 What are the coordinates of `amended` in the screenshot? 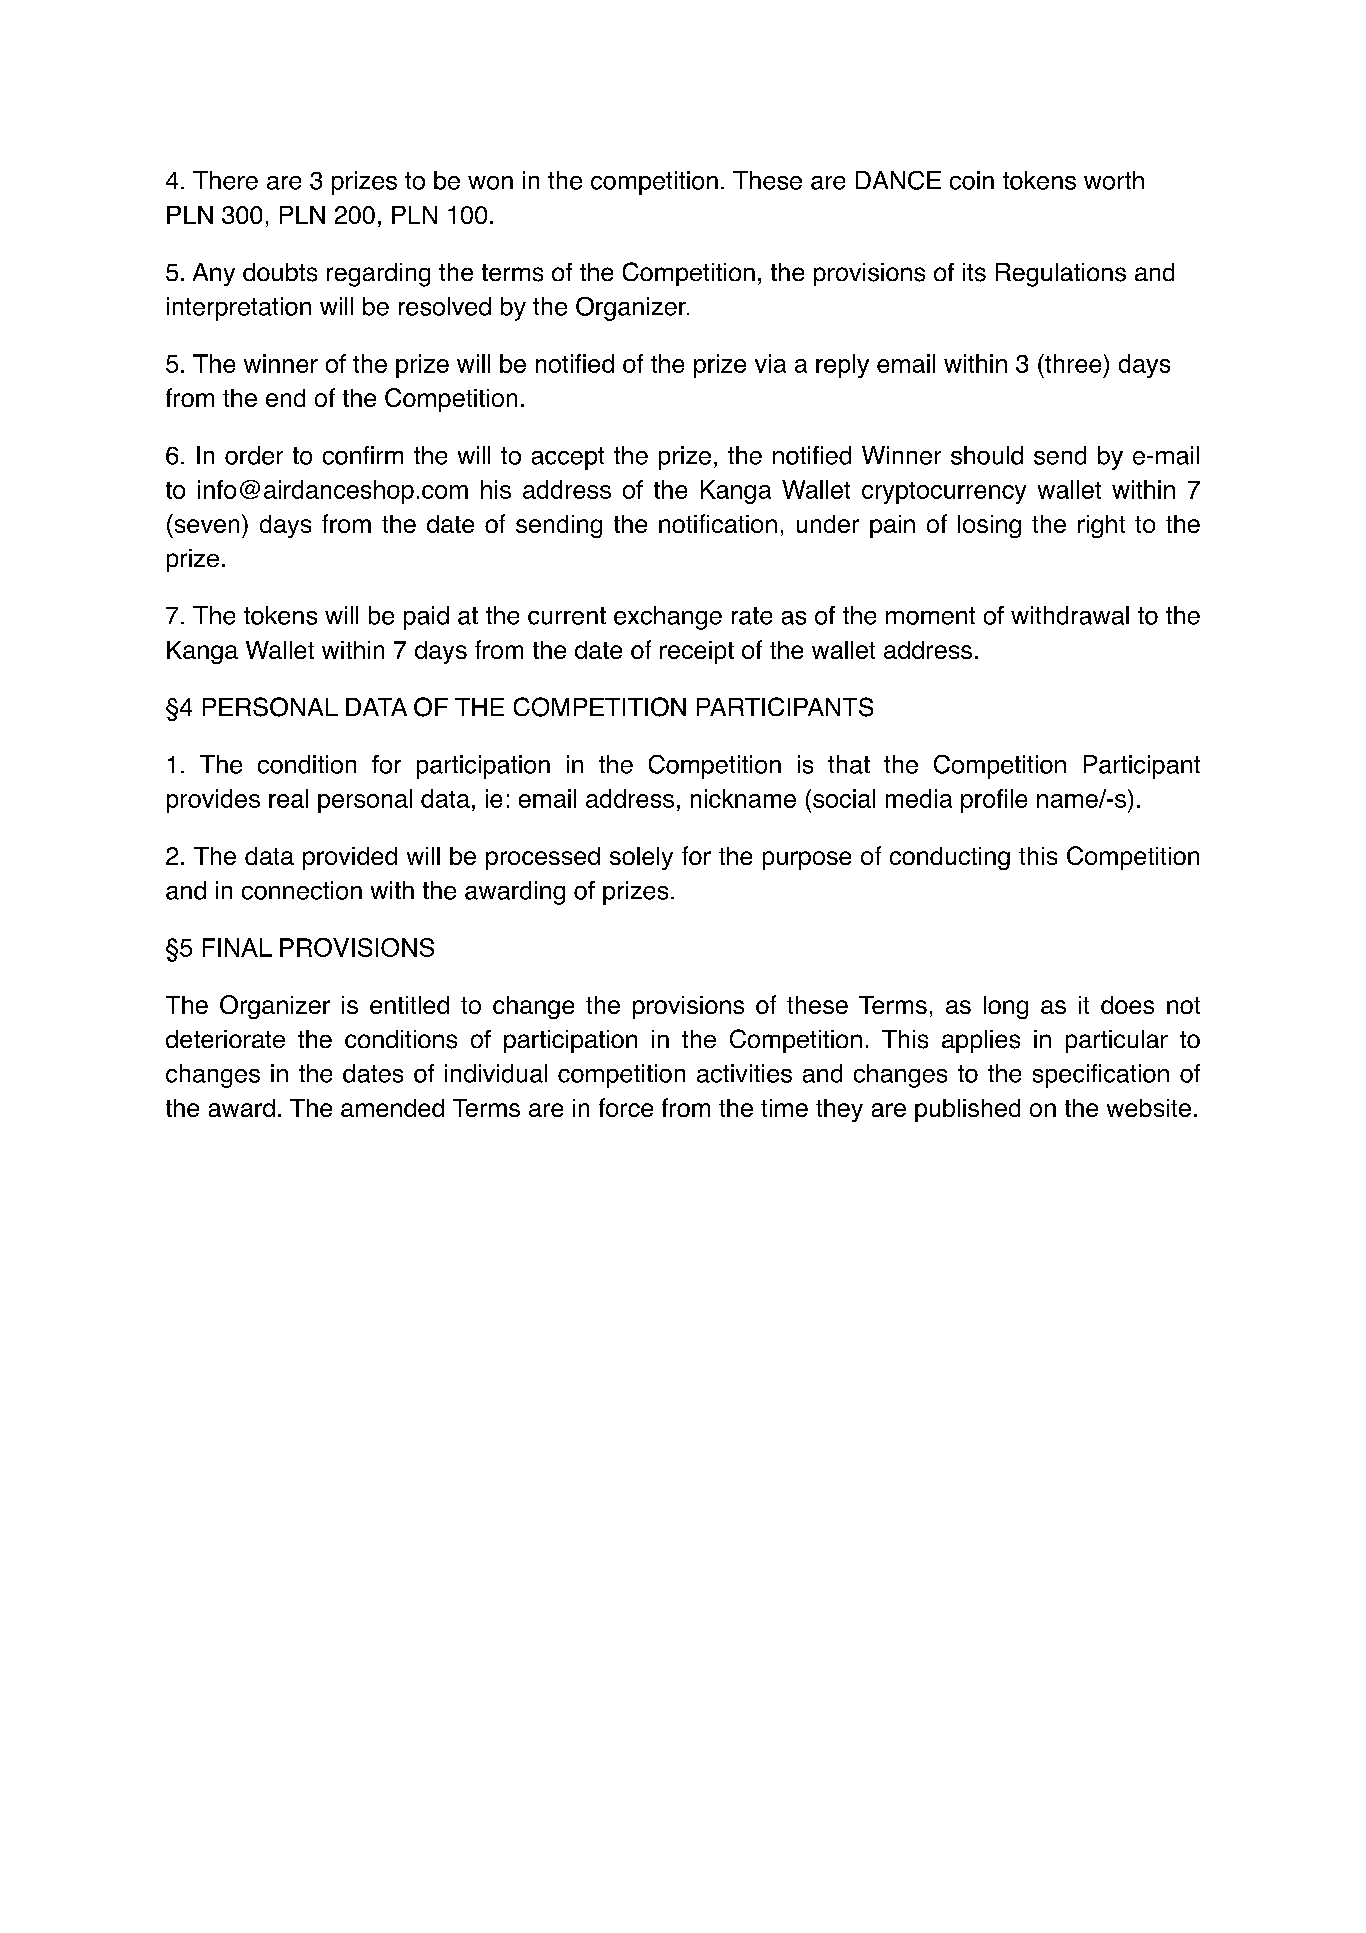 It's located at (392, 1108).
